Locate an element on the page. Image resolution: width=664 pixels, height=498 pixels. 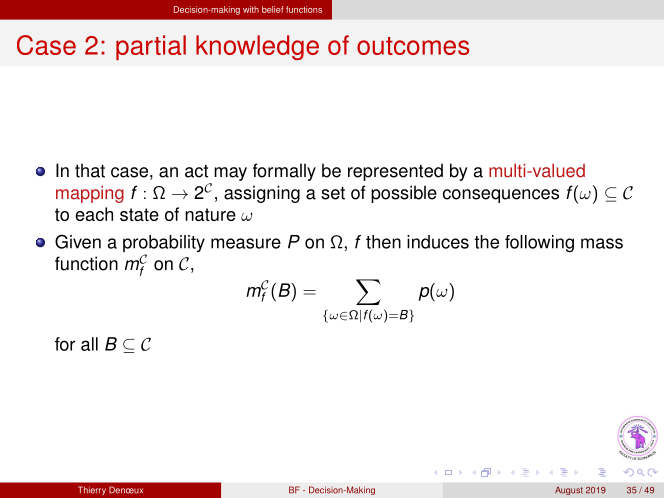
August is located at coordinates (569, 490).
